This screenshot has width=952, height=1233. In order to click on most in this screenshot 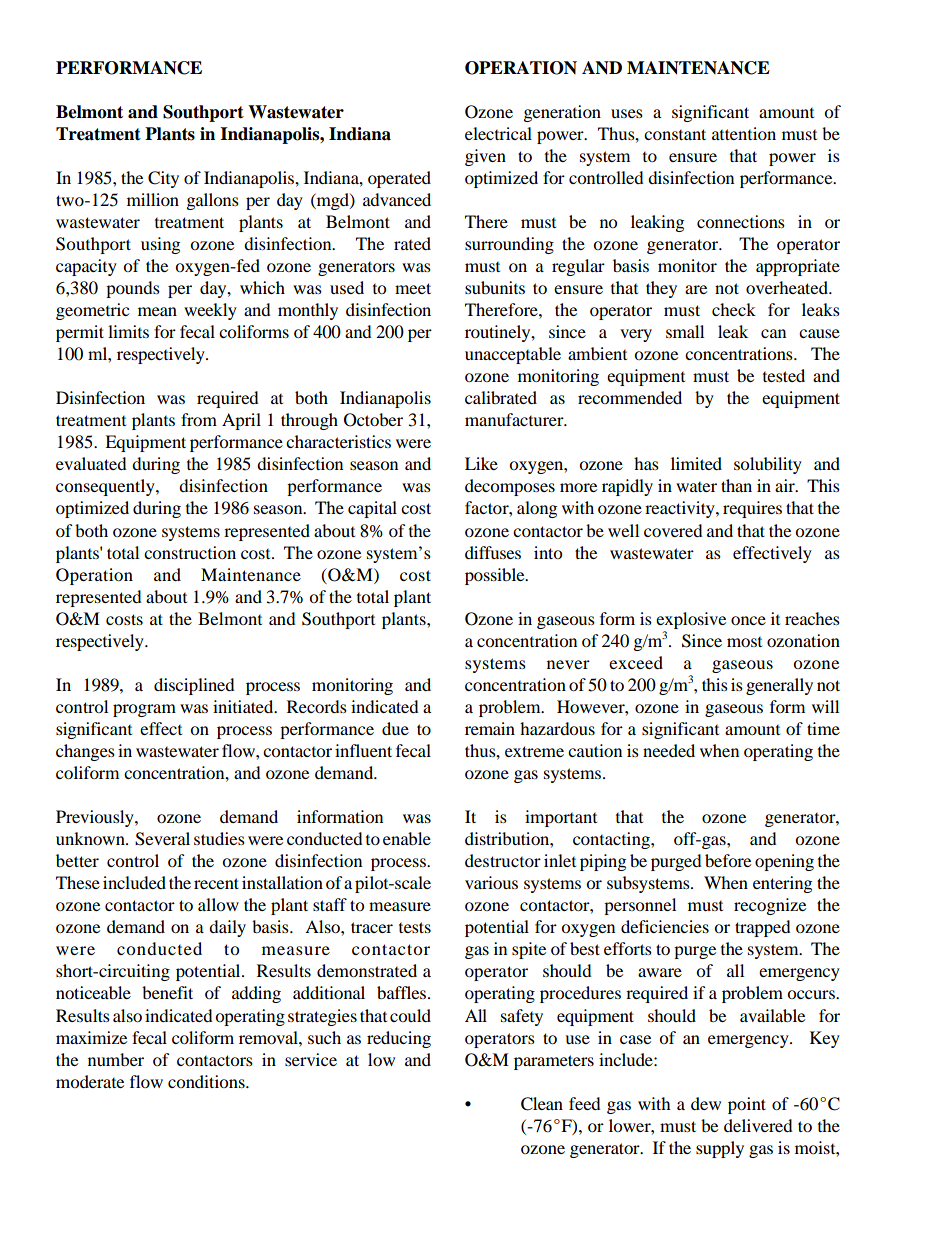, I will do `click(744, 642)`.
